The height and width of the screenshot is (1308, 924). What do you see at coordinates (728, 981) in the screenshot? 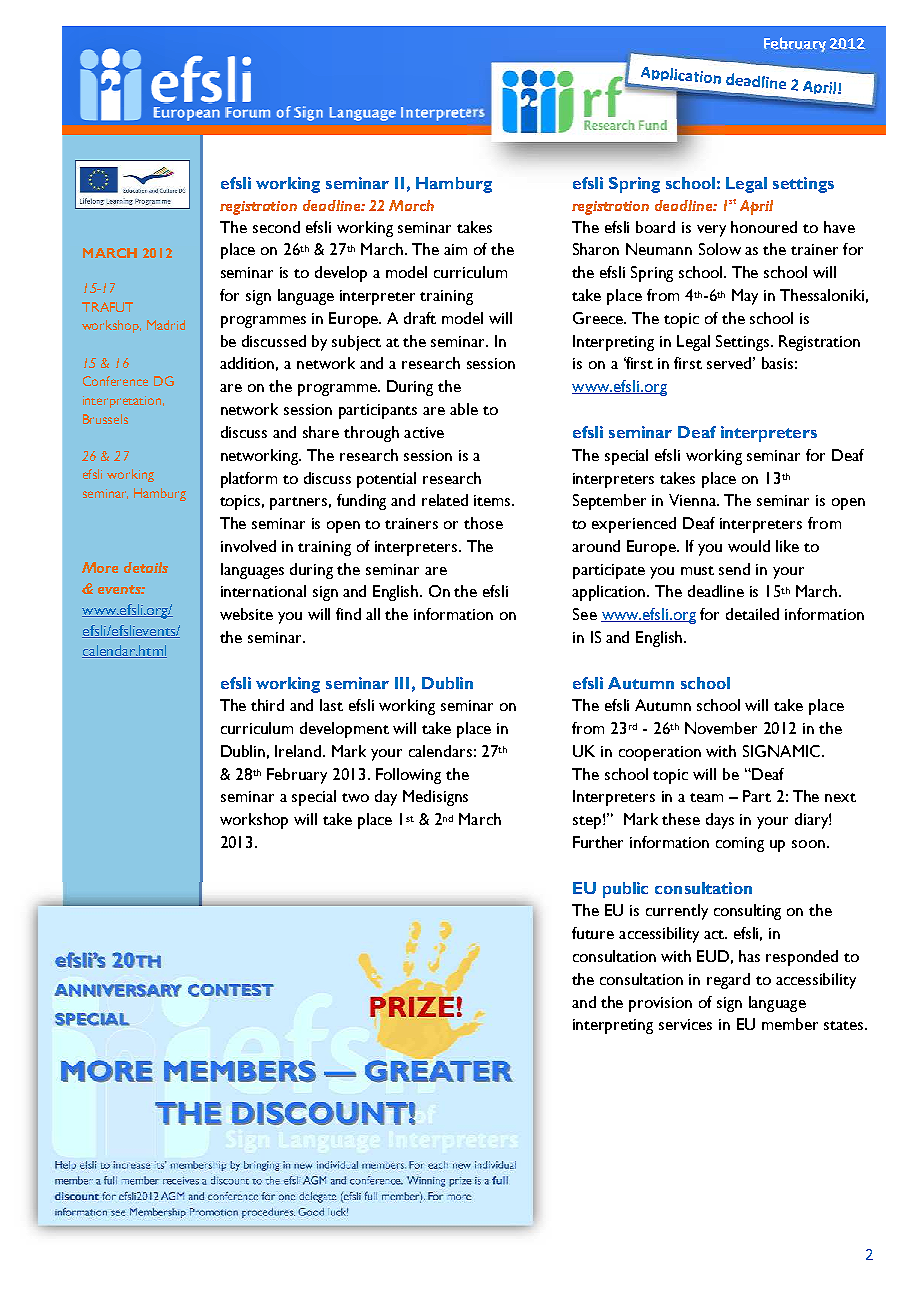
I see `regard` at bounding box center [728, 981].
